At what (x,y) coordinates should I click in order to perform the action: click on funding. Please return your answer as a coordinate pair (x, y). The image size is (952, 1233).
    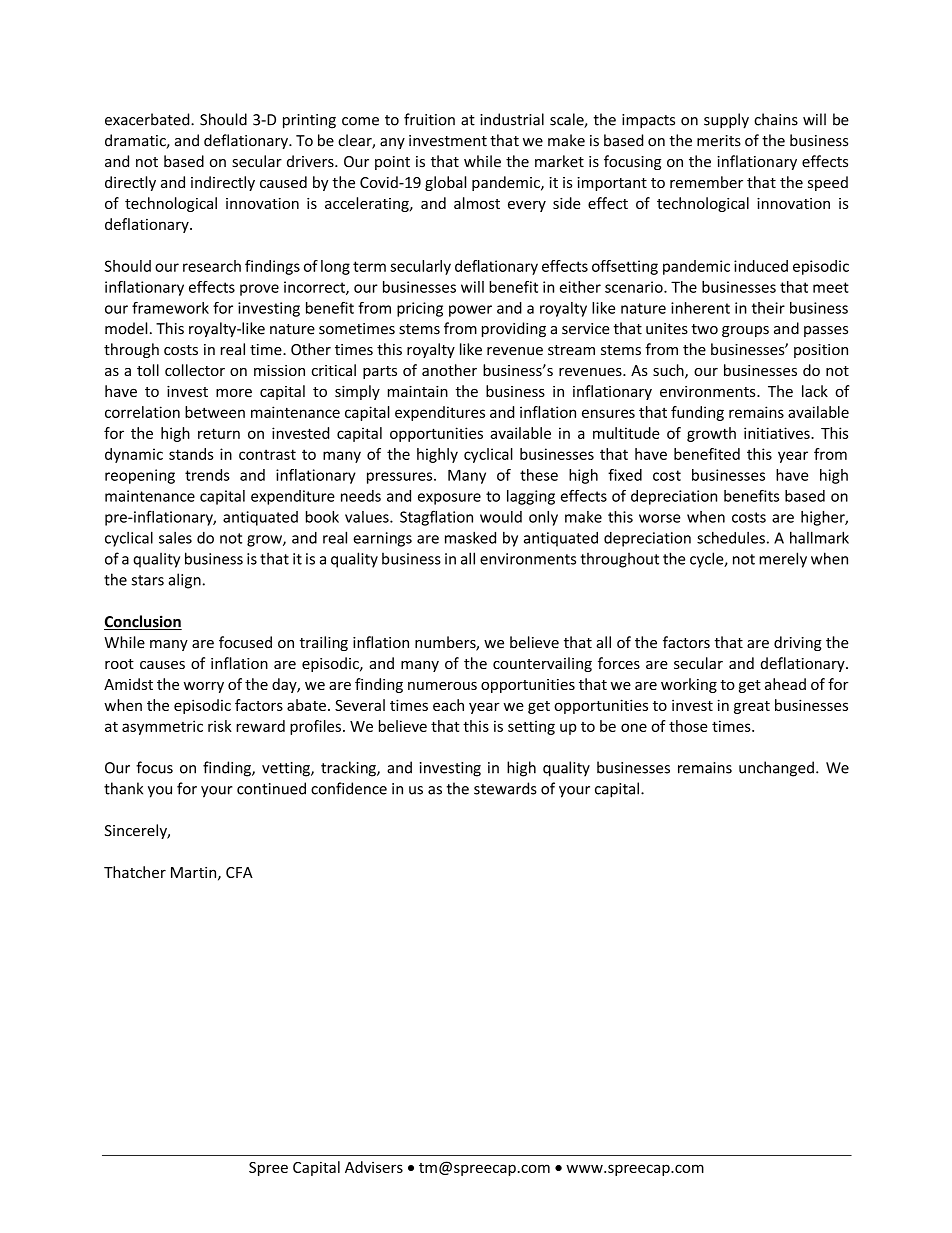
    Looking at the image, I should click on (697, 413).
